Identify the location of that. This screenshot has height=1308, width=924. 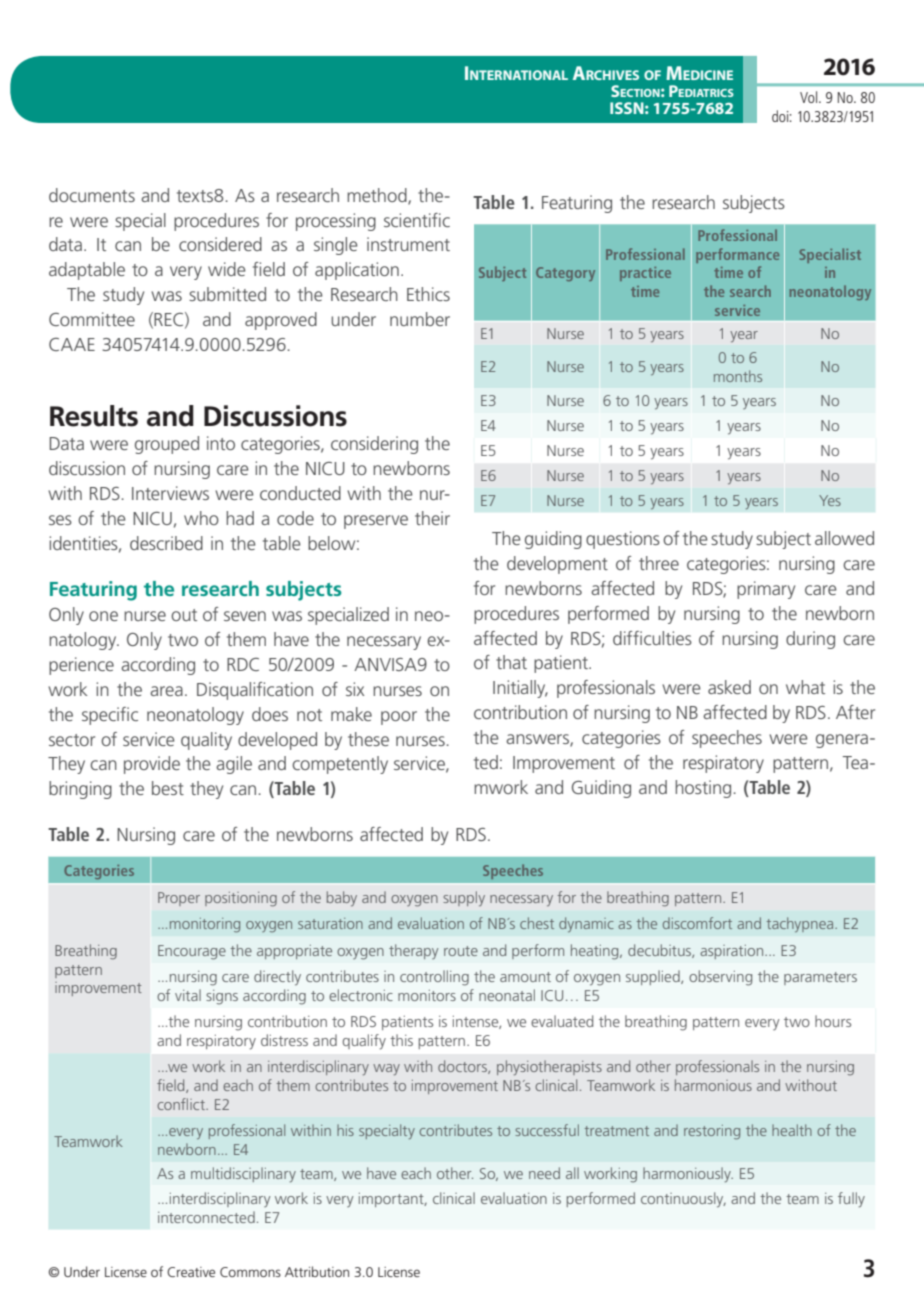
(511, 662).
